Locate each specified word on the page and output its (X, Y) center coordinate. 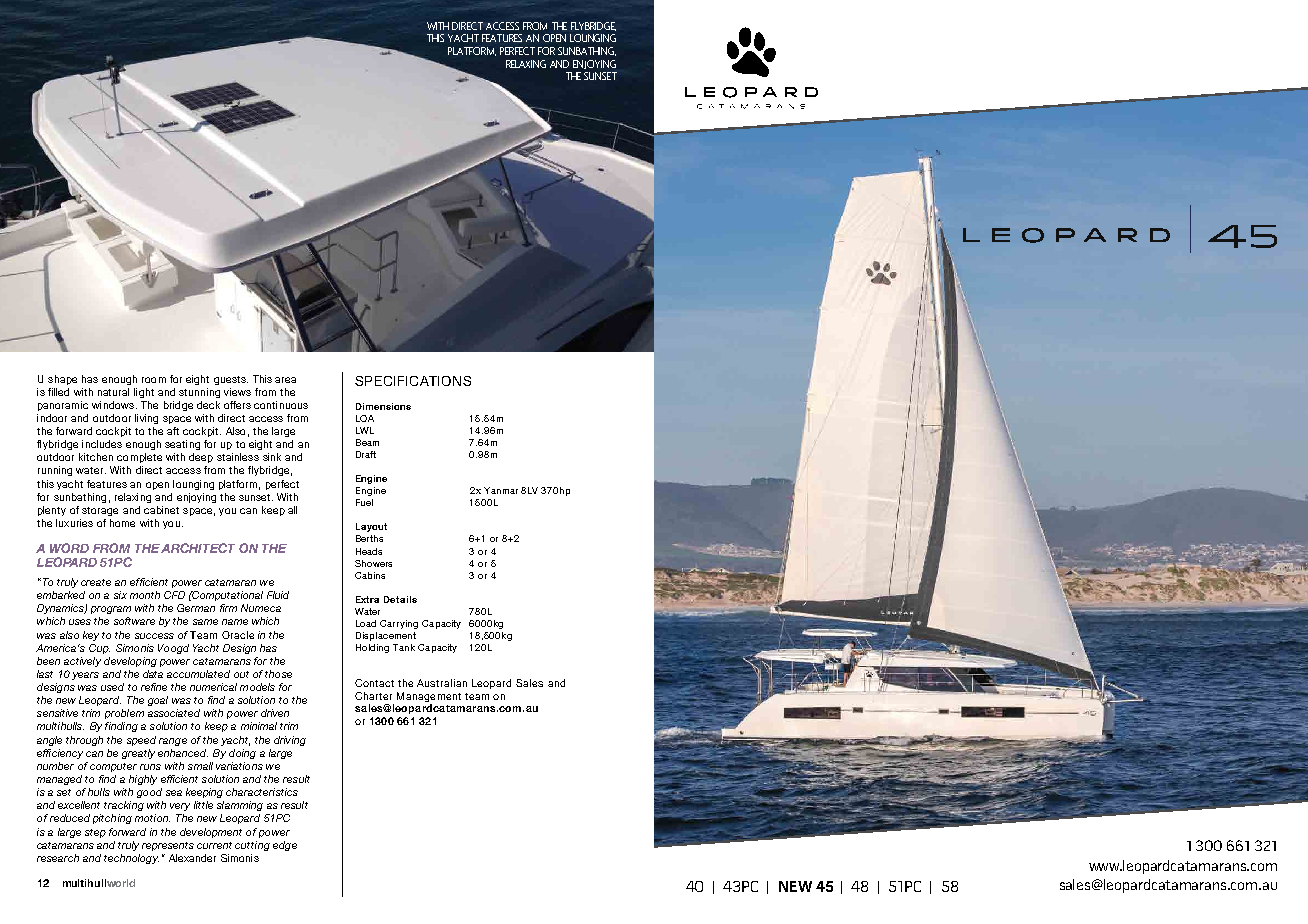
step (95, 833)
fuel (364, 502)
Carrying (399, 624)
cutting (252, 846)
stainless (238, 457)
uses (80, 622)
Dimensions (383, 406)
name (235, 622)
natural (113, 392)
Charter (373, 696)
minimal (259, 726)
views (237, 392)
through (84, 741)
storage (100, 511)
